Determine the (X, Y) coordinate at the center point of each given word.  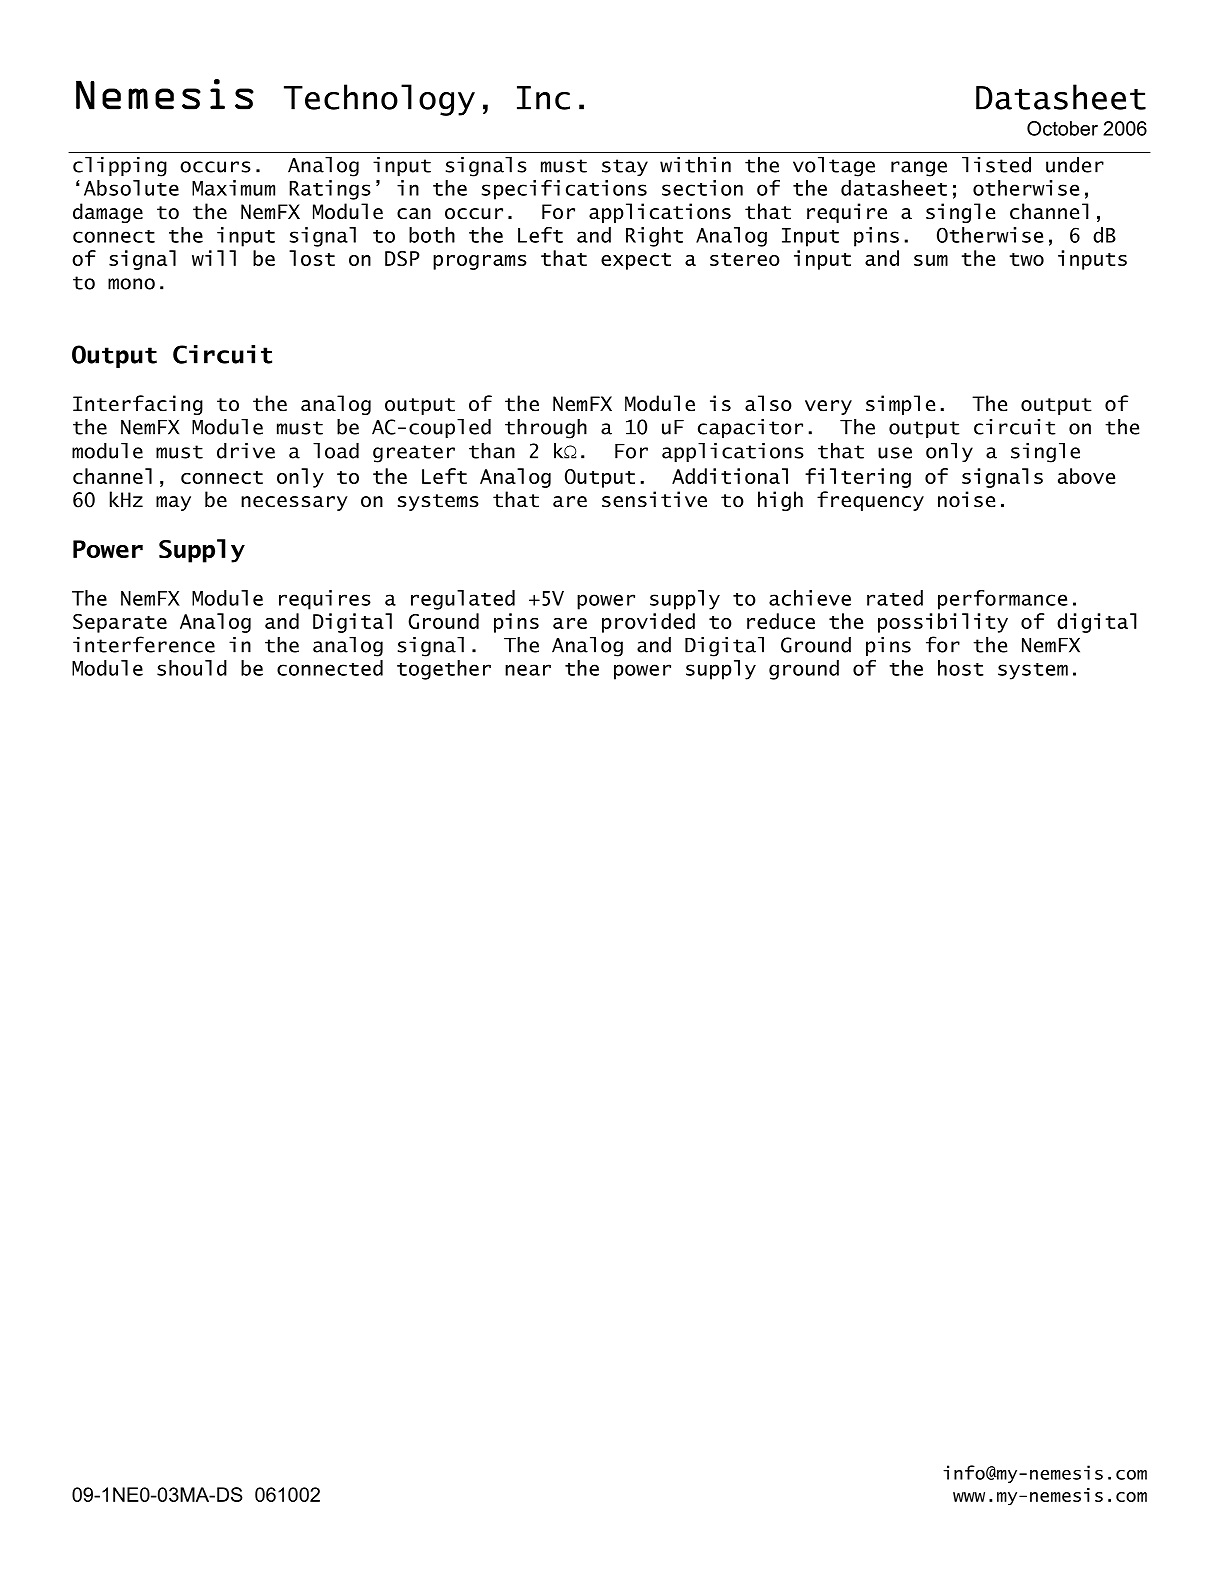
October (1062, 128)
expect (636, 261)
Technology (379, 100)
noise (966, 499)
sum (931, 260)
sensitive (654, 499)
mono (131, 284)
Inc (543, 98)
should (192, 668)
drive (246, 451)
